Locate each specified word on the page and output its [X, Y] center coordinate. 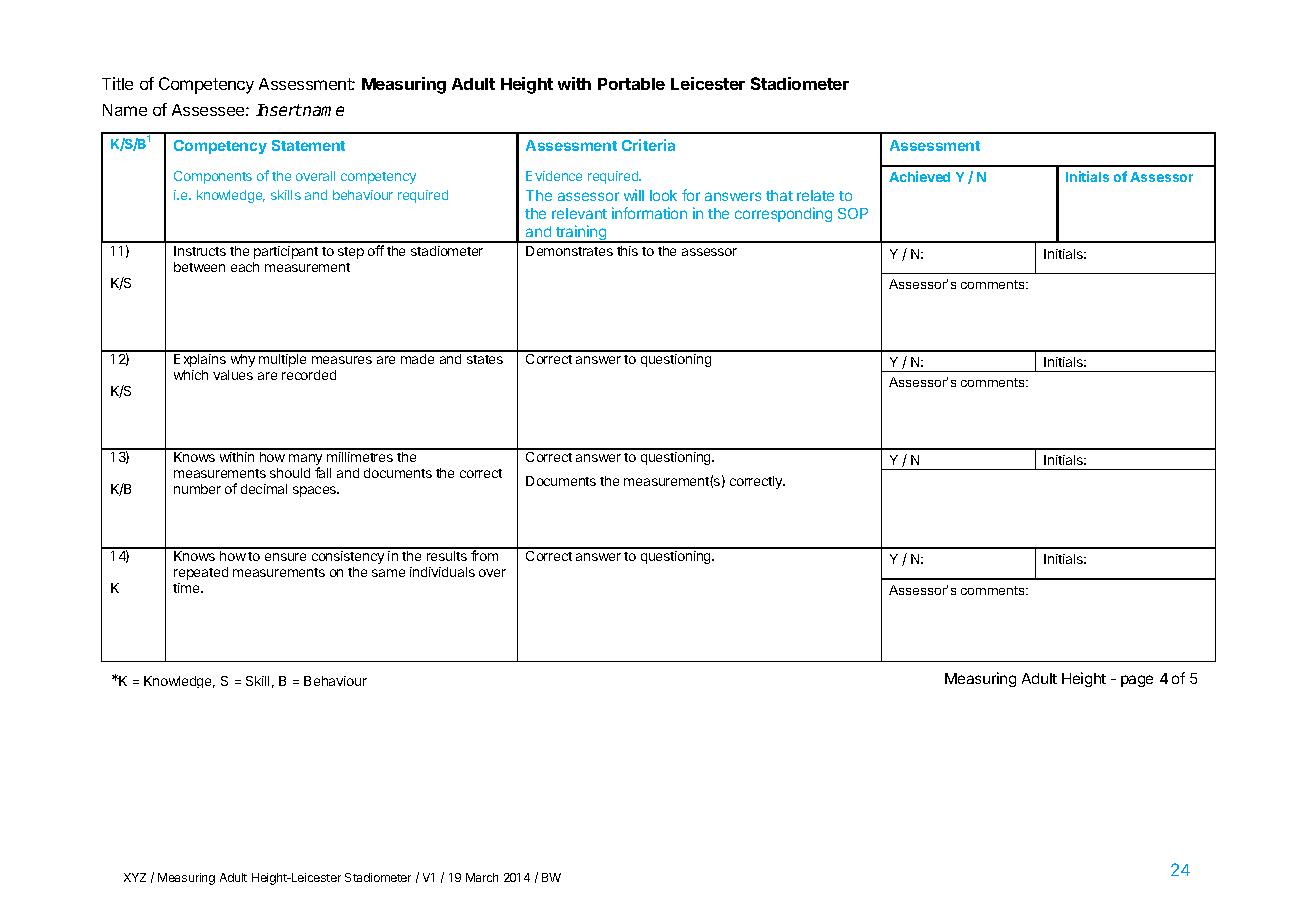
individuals [442, 572]
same [388, 573]
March [482, 877]
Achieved [919, 176]
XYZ [135, 877]
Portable [631, 84]
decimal [264, 489]
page [1137, 681]
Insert [279, 110]
